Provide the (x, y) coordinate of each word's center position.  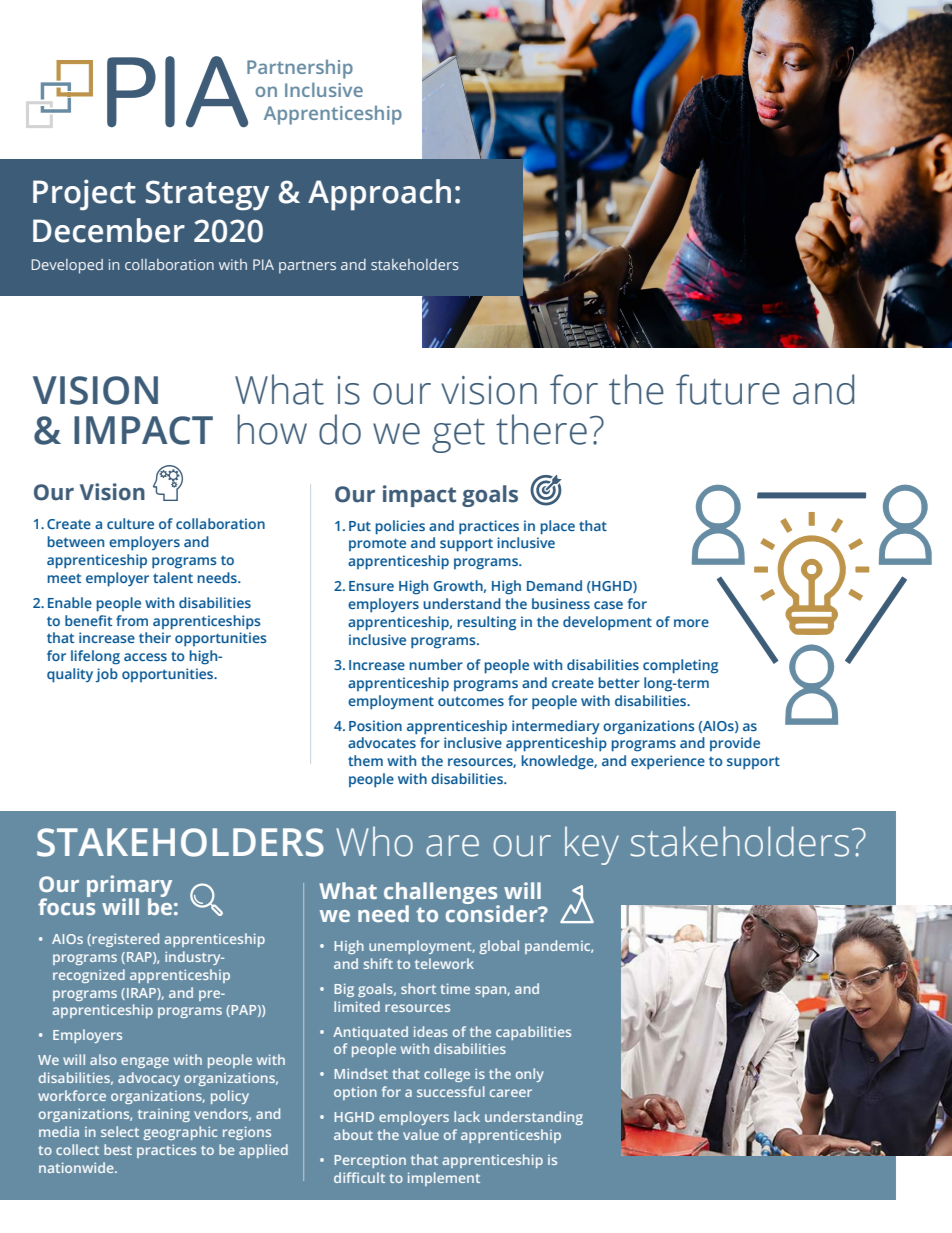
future (728, 389)
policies (400, 527)
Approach (379, 195)
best (118, 1149)
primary (129, 887)
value (421, 1134)
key (592, 845)
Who (374, 841)
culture (130, 523)
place (558, 527)
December (109, 230)
